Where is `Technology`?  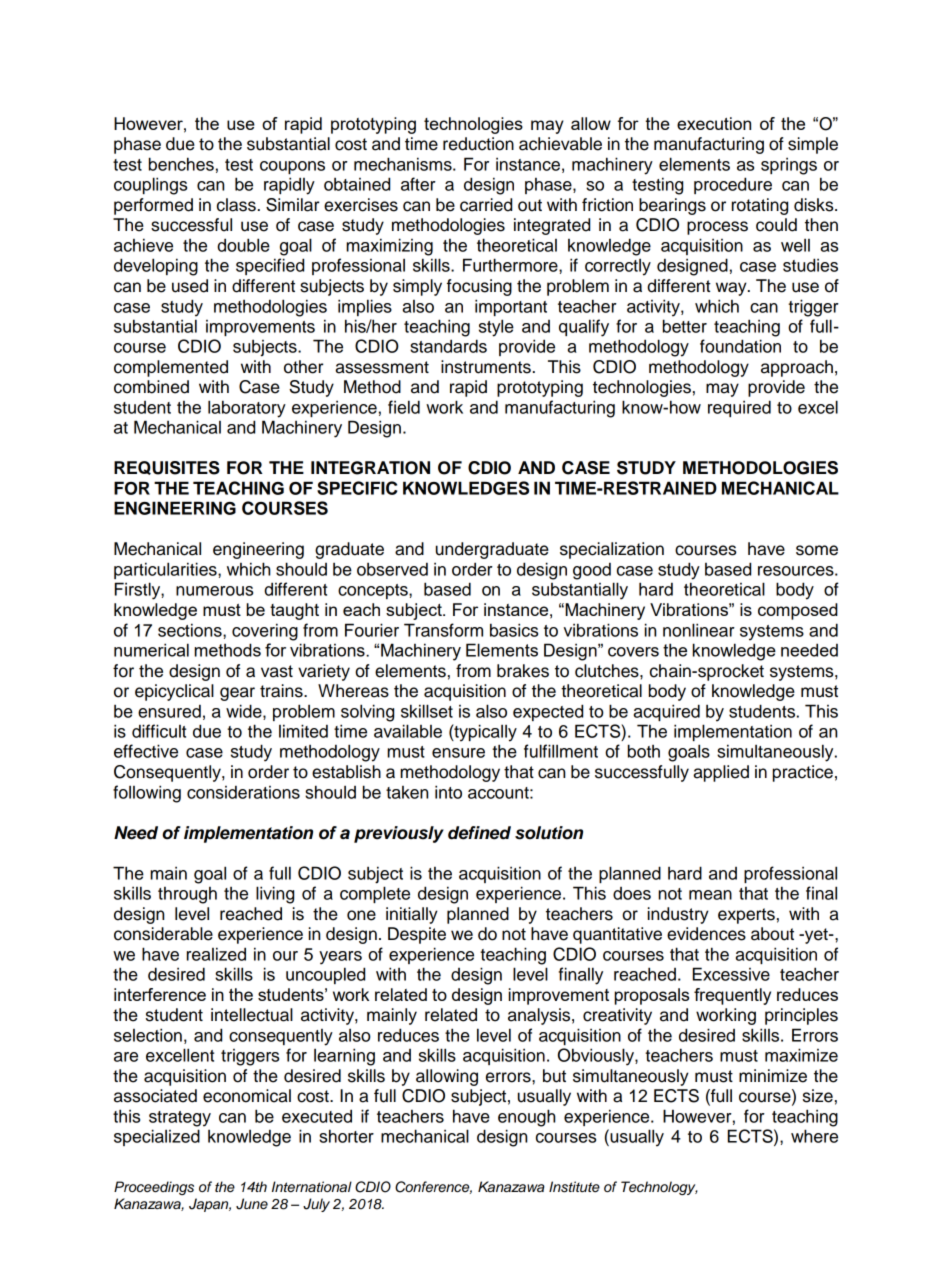
Technology is located at coordinates (659, 1188).
